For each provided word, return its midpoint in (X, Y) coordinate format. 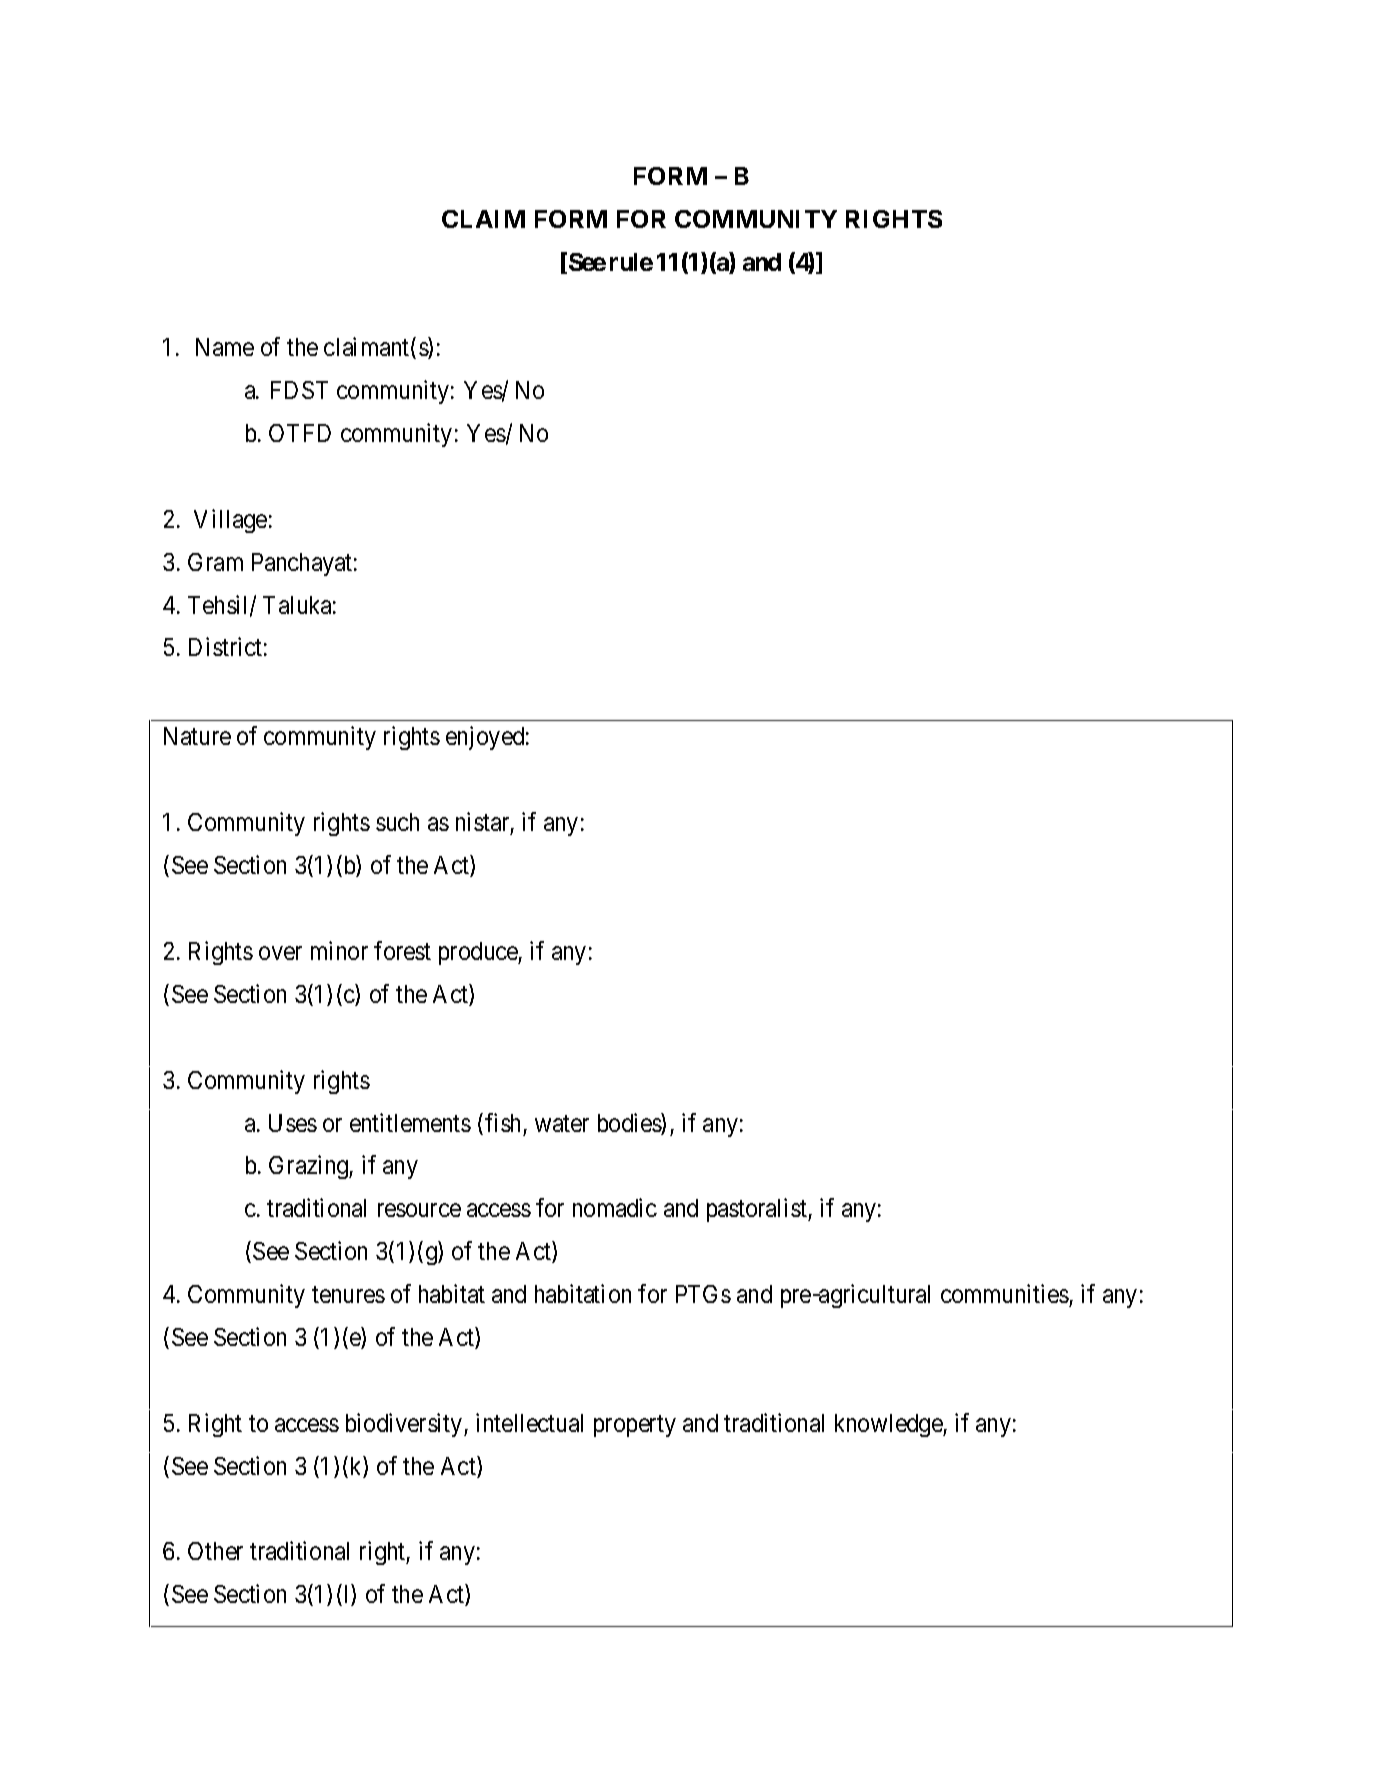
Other (215, 1551)
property (635, 1426)
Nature (197, 736)
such (397, 822)
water (562, 1123)
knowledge (889, 1425)
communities (1005, 1293)
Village (230, 521)
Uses (293, 1123)
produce (479, 953)
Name (225, 347)
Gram (215, 562)
